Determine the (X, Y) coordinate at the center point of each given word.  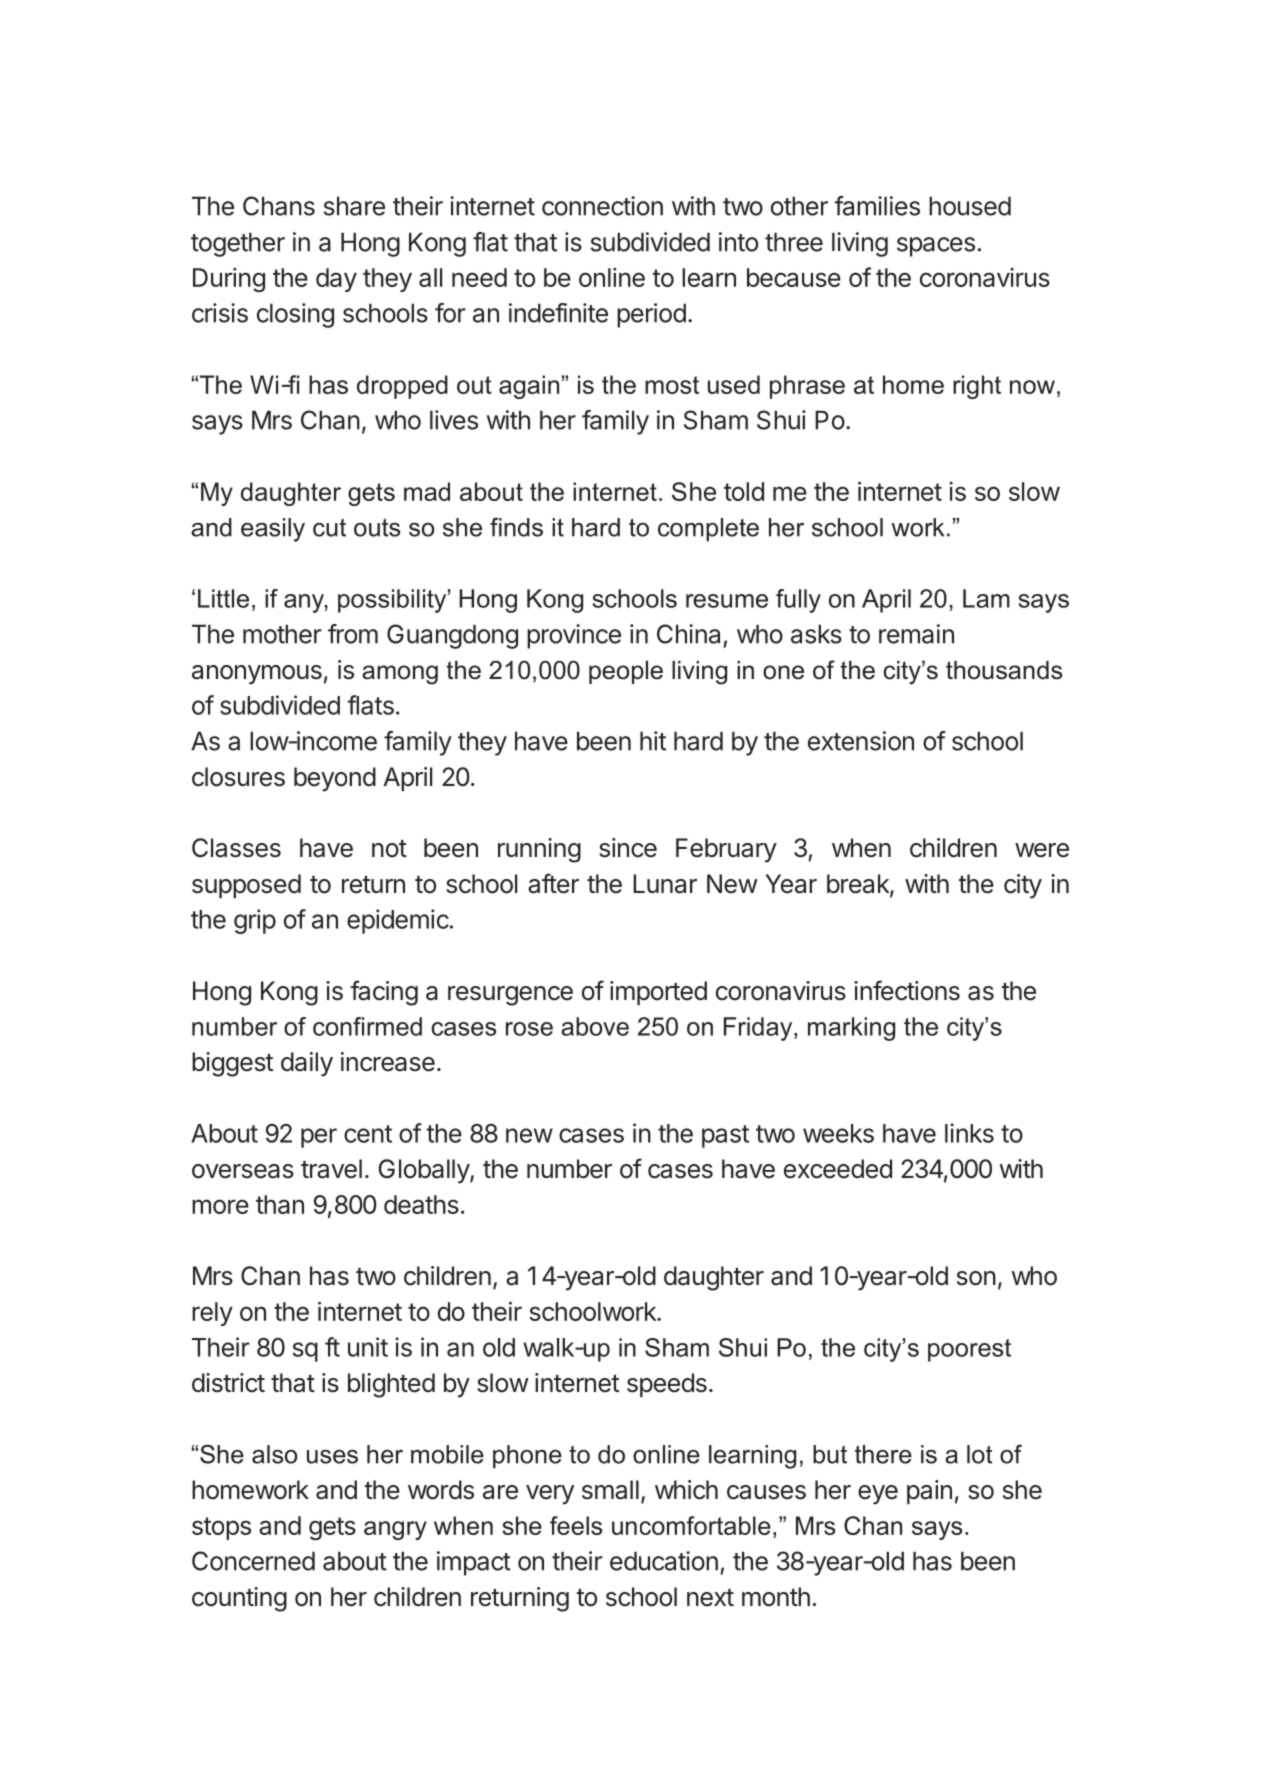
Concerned (253, 1561)
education (664, 1561)
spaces (936, 247)
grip (255, 921)
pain (929, 1492)
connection (602, 206)
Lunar (665, 884)
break (859, 885)
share (354, 206)
